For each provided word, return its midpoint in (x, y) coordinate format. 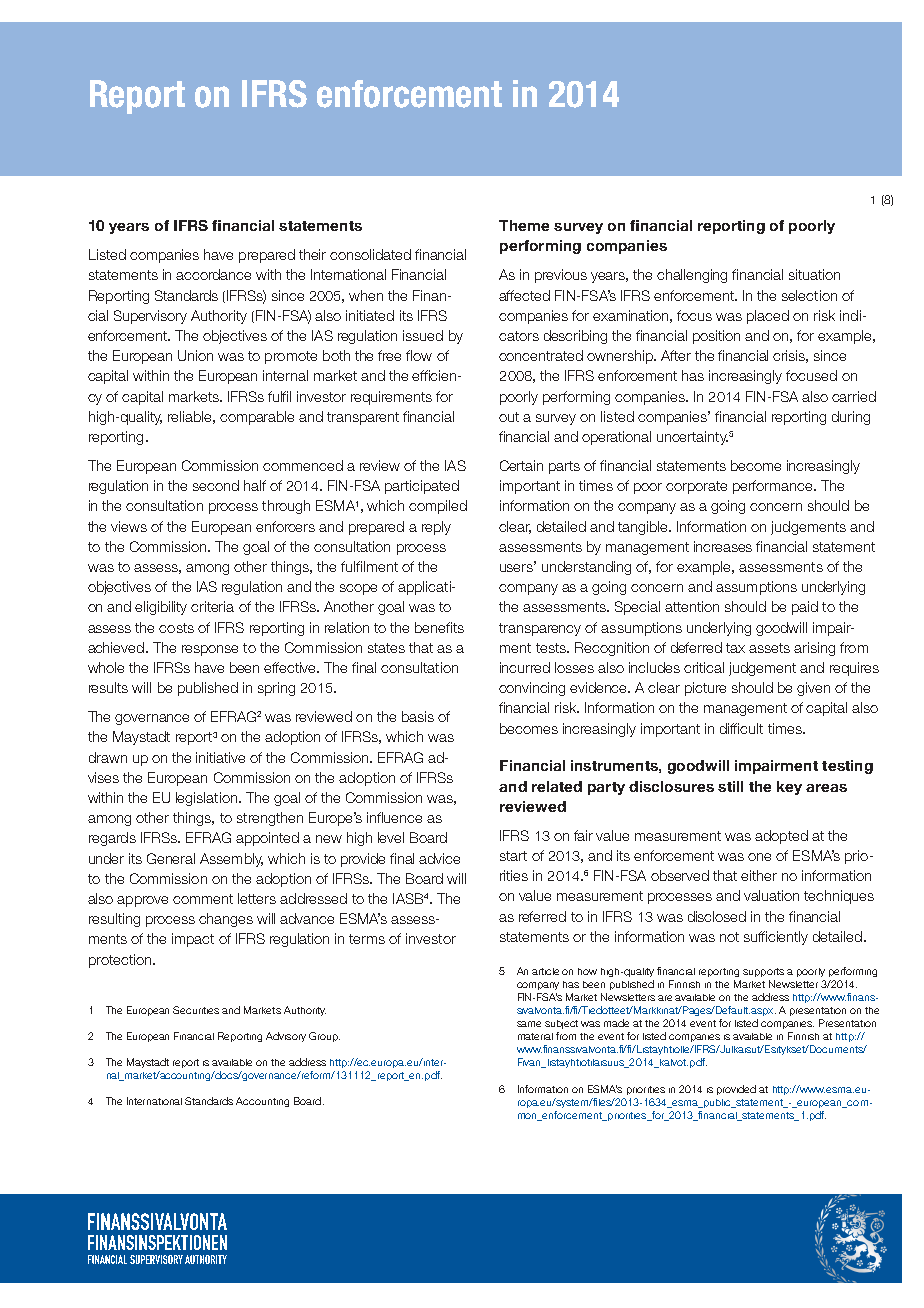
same (529, 1024)
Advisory (286, 1037)
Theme (524, 225)
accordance (213, 274)
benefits (439, 627)
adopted (781, 837)
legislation (206, 799)
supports (763, 972)
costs (176, 628)
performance (774, 487)
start (513, 856)
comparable (257, 418)
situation (814, 274)
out (509, 417)
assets (769, 648)
